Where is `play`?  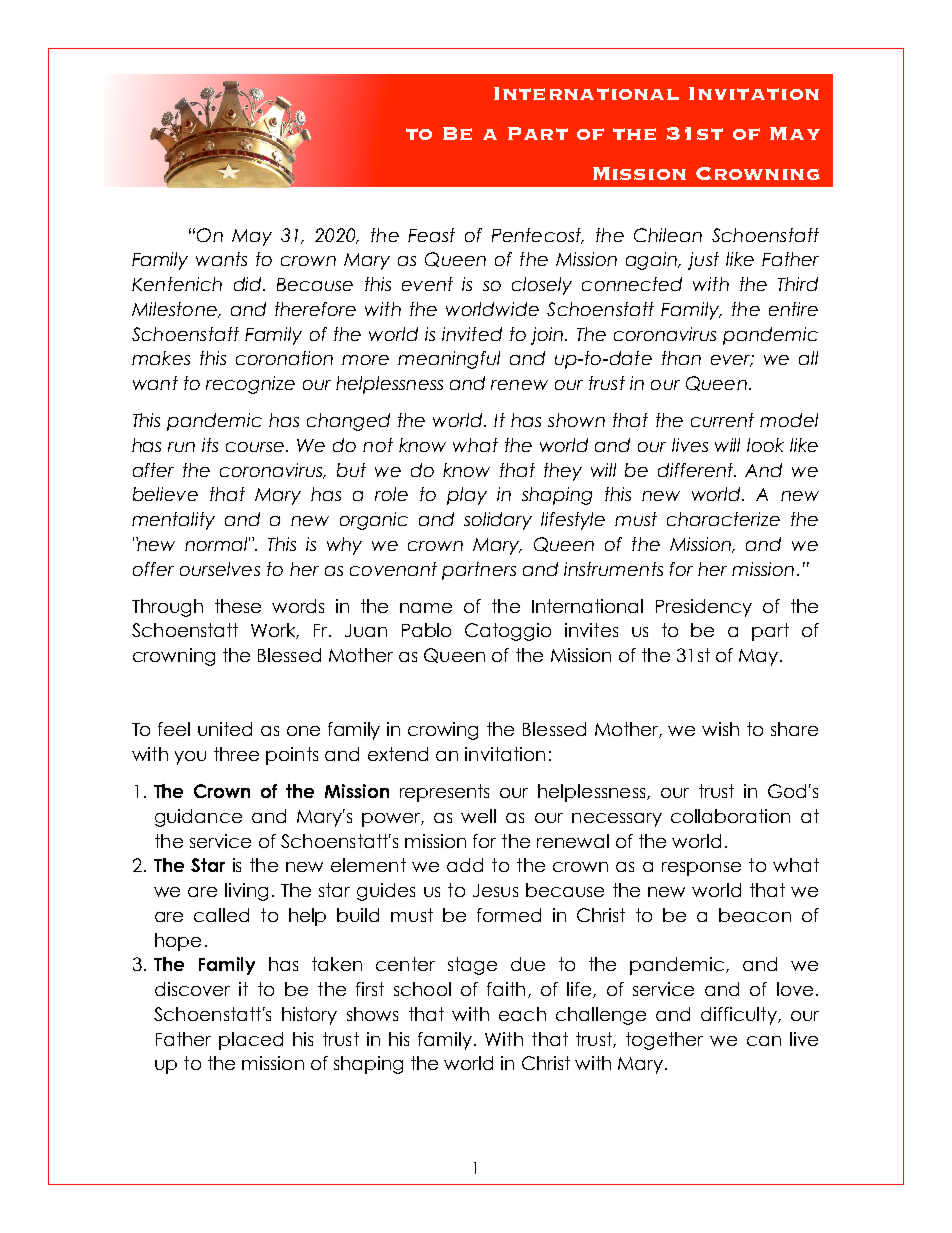 play is located at coordinates (467, 496).
